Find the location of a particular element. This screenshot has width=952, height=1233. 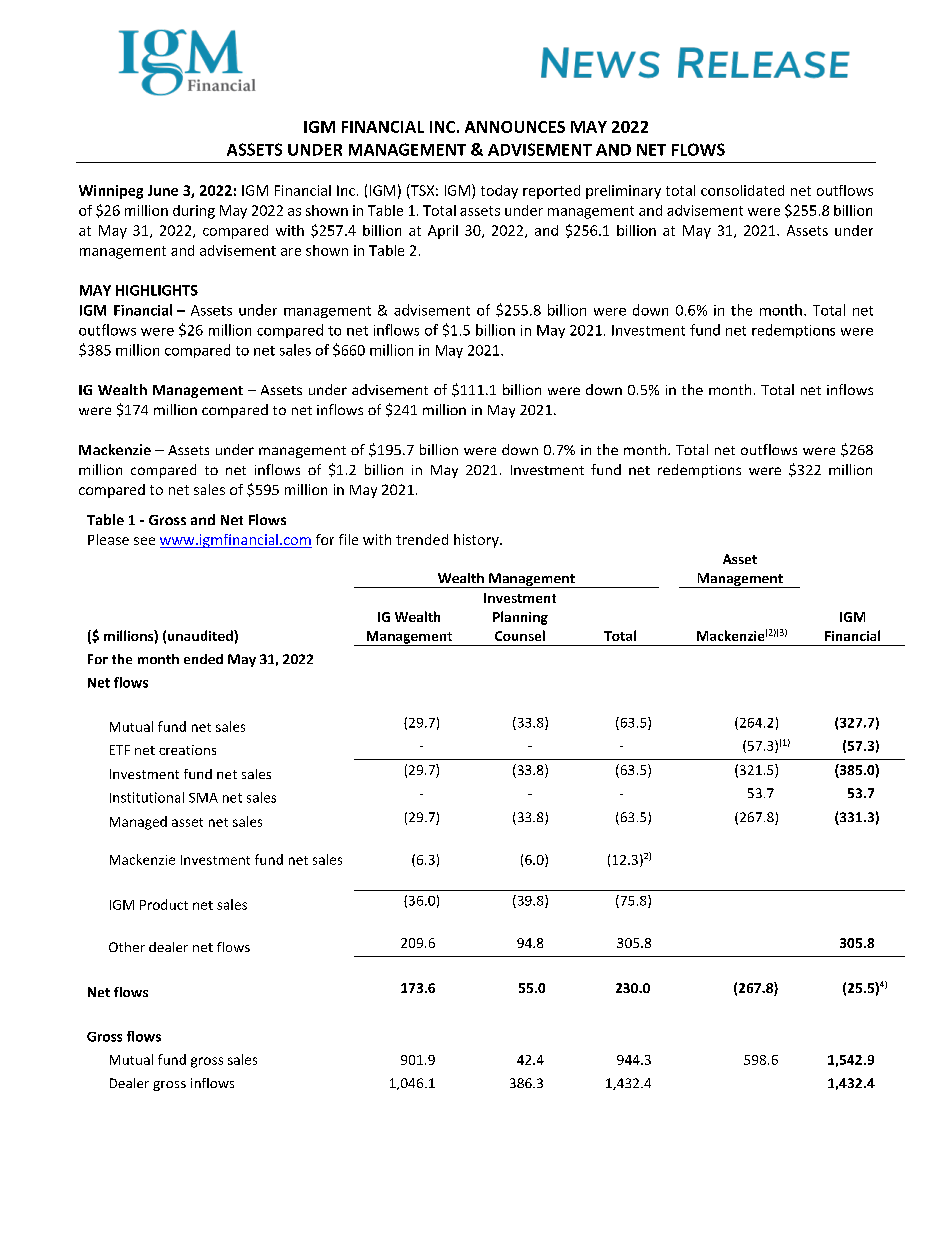

Counsel is located at coordinates (520, 635).
